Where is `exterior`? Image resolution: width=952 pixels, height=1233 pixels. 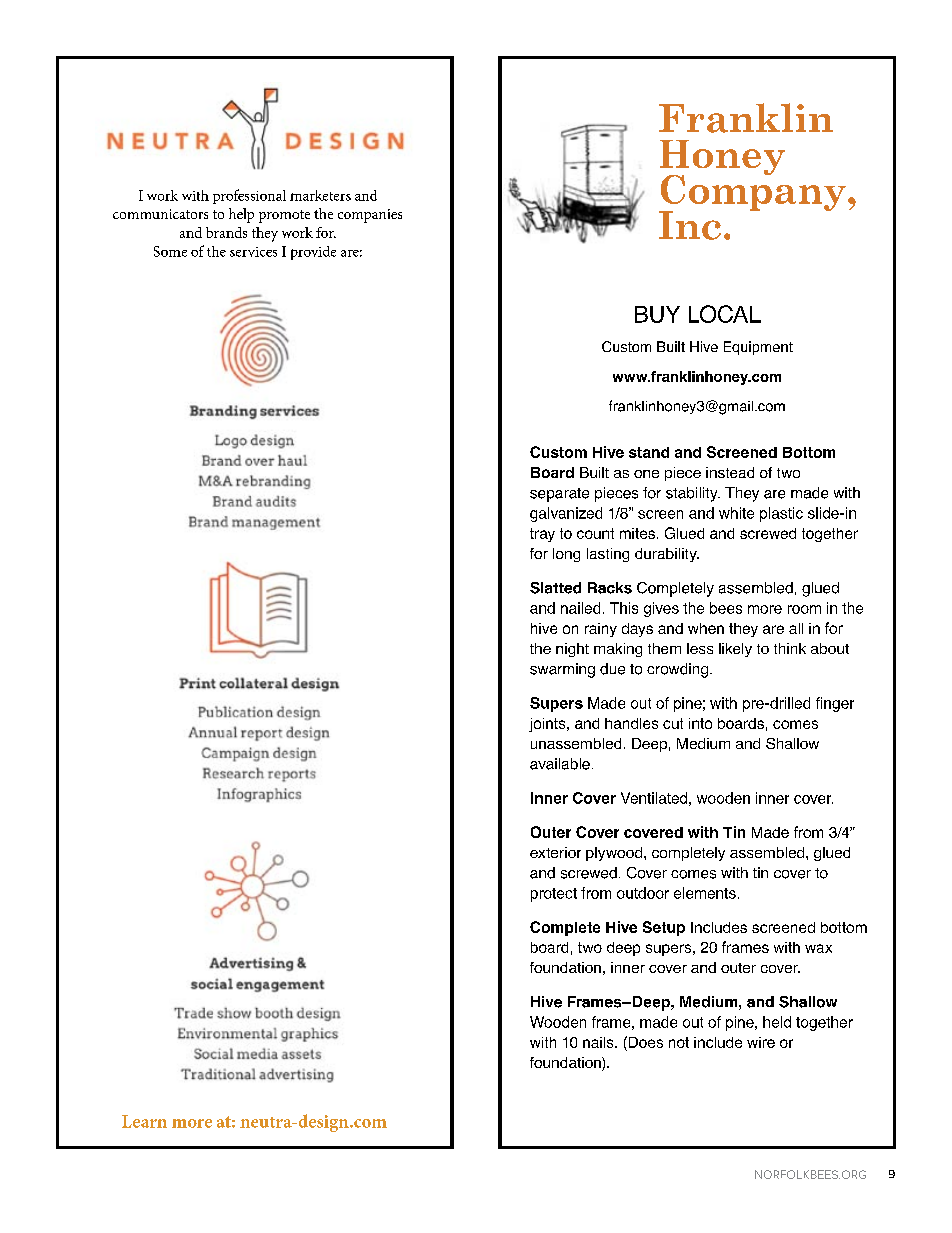 exterior is located at coordinates (555, 852).
